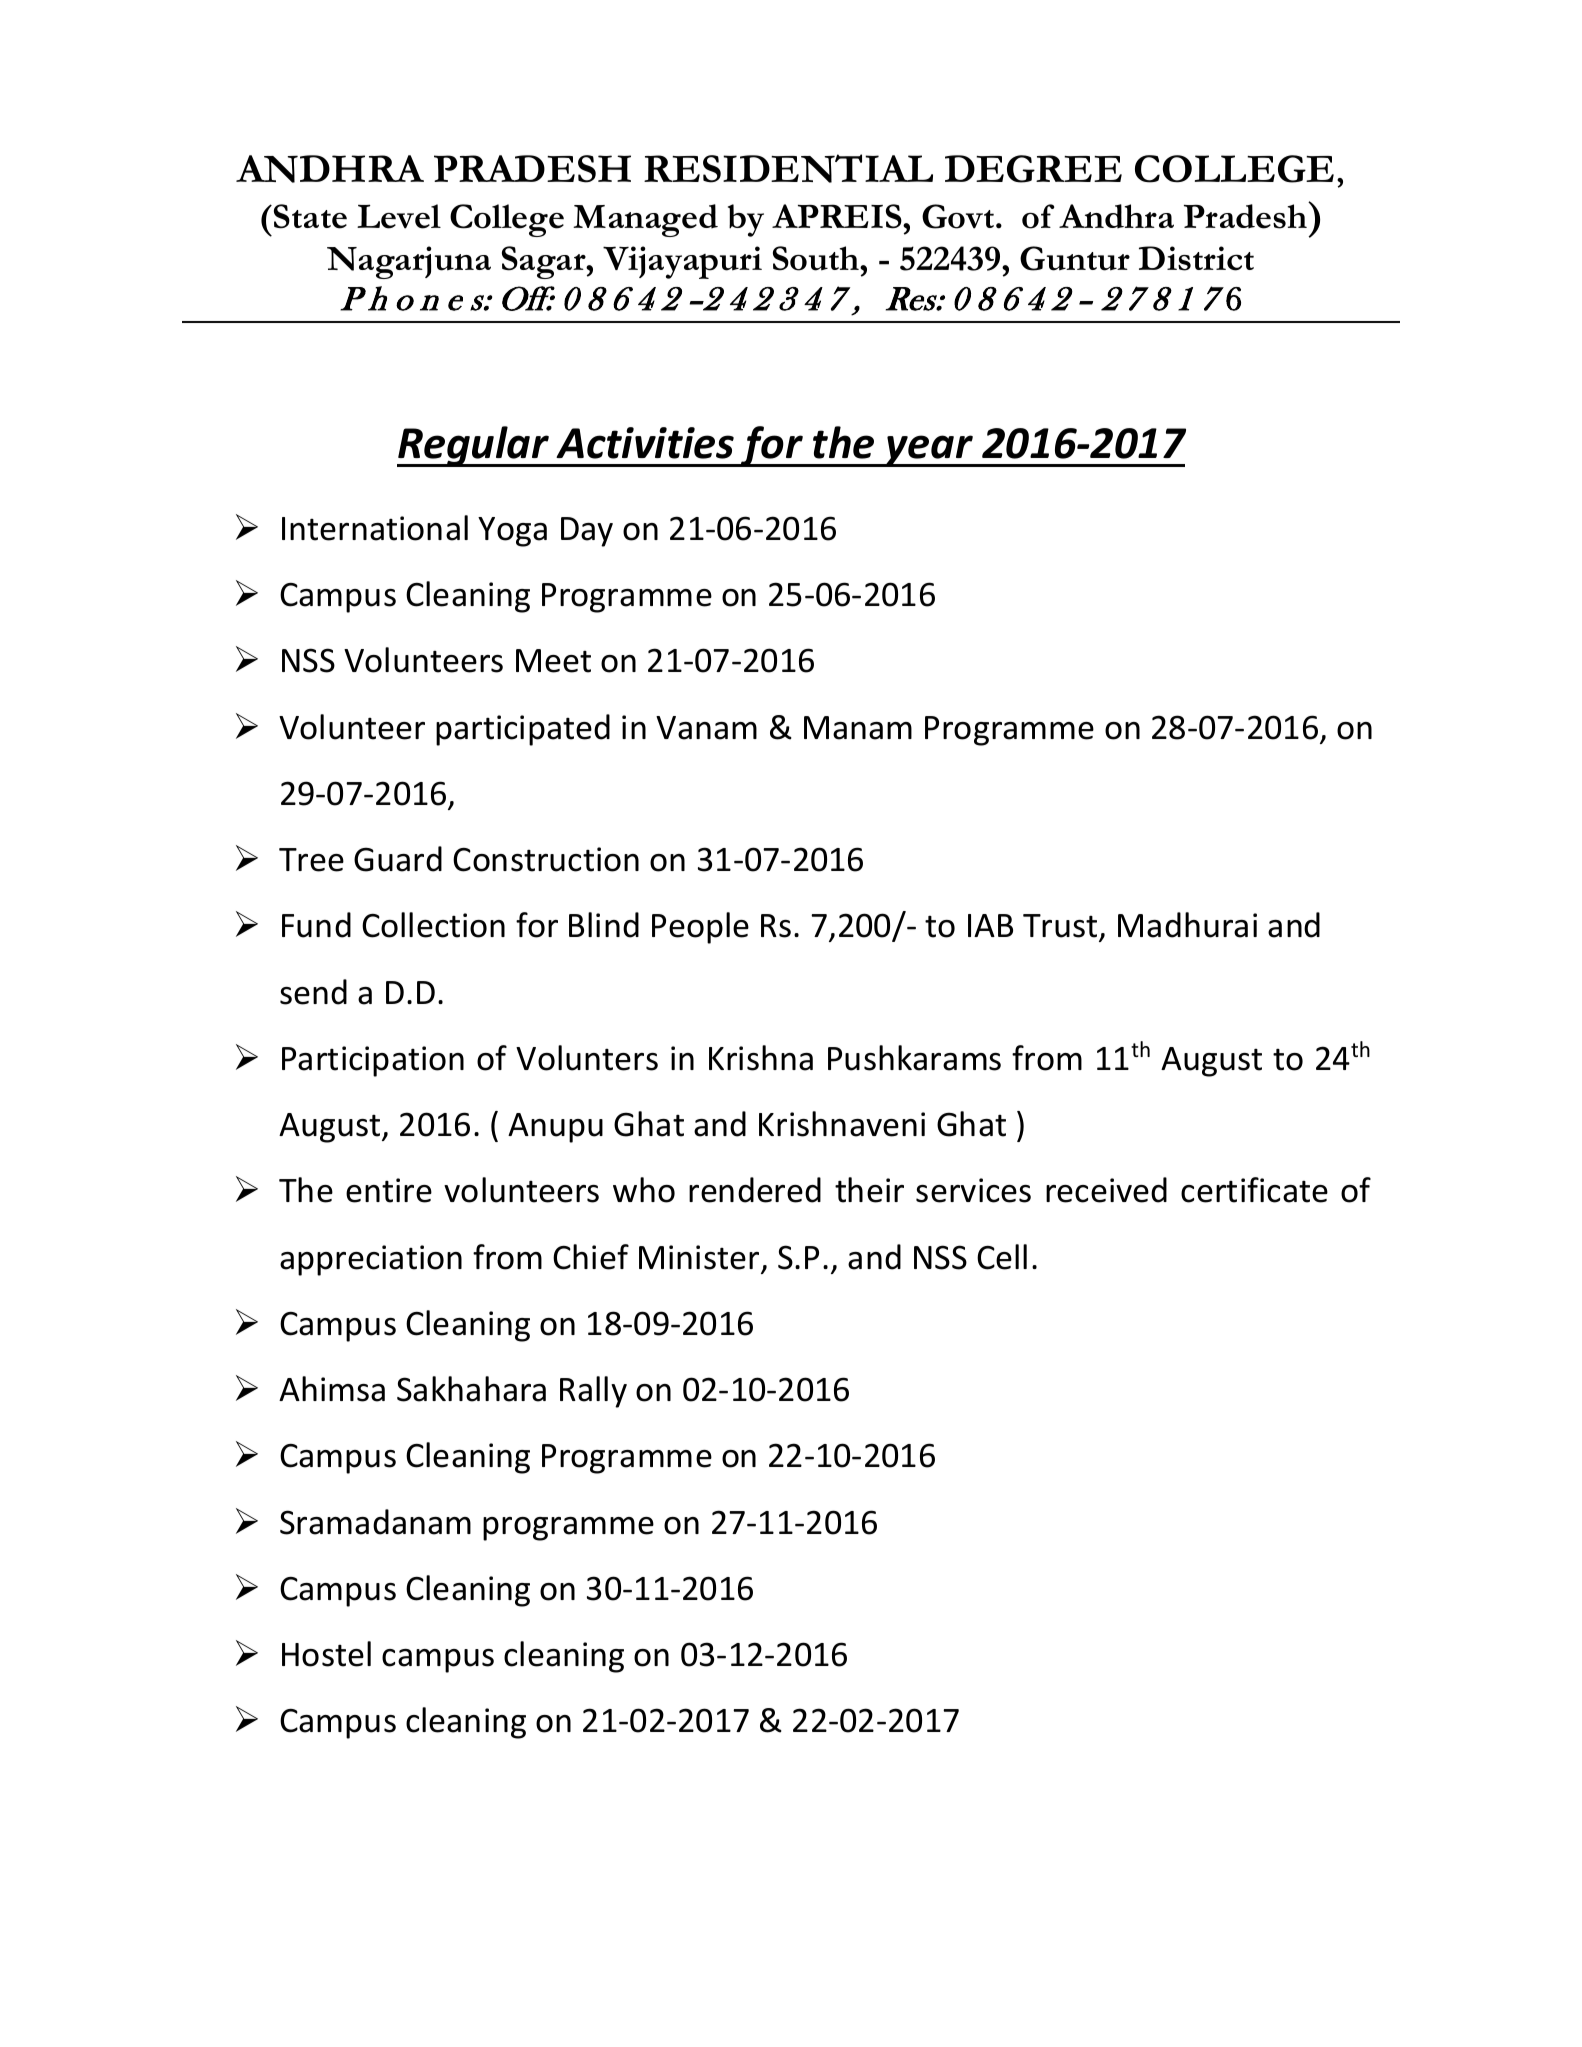 The width and height of the document is (1582, 2047). Describe the element at coordinates (1106, 1190) in the document. I see `received` at that location.
